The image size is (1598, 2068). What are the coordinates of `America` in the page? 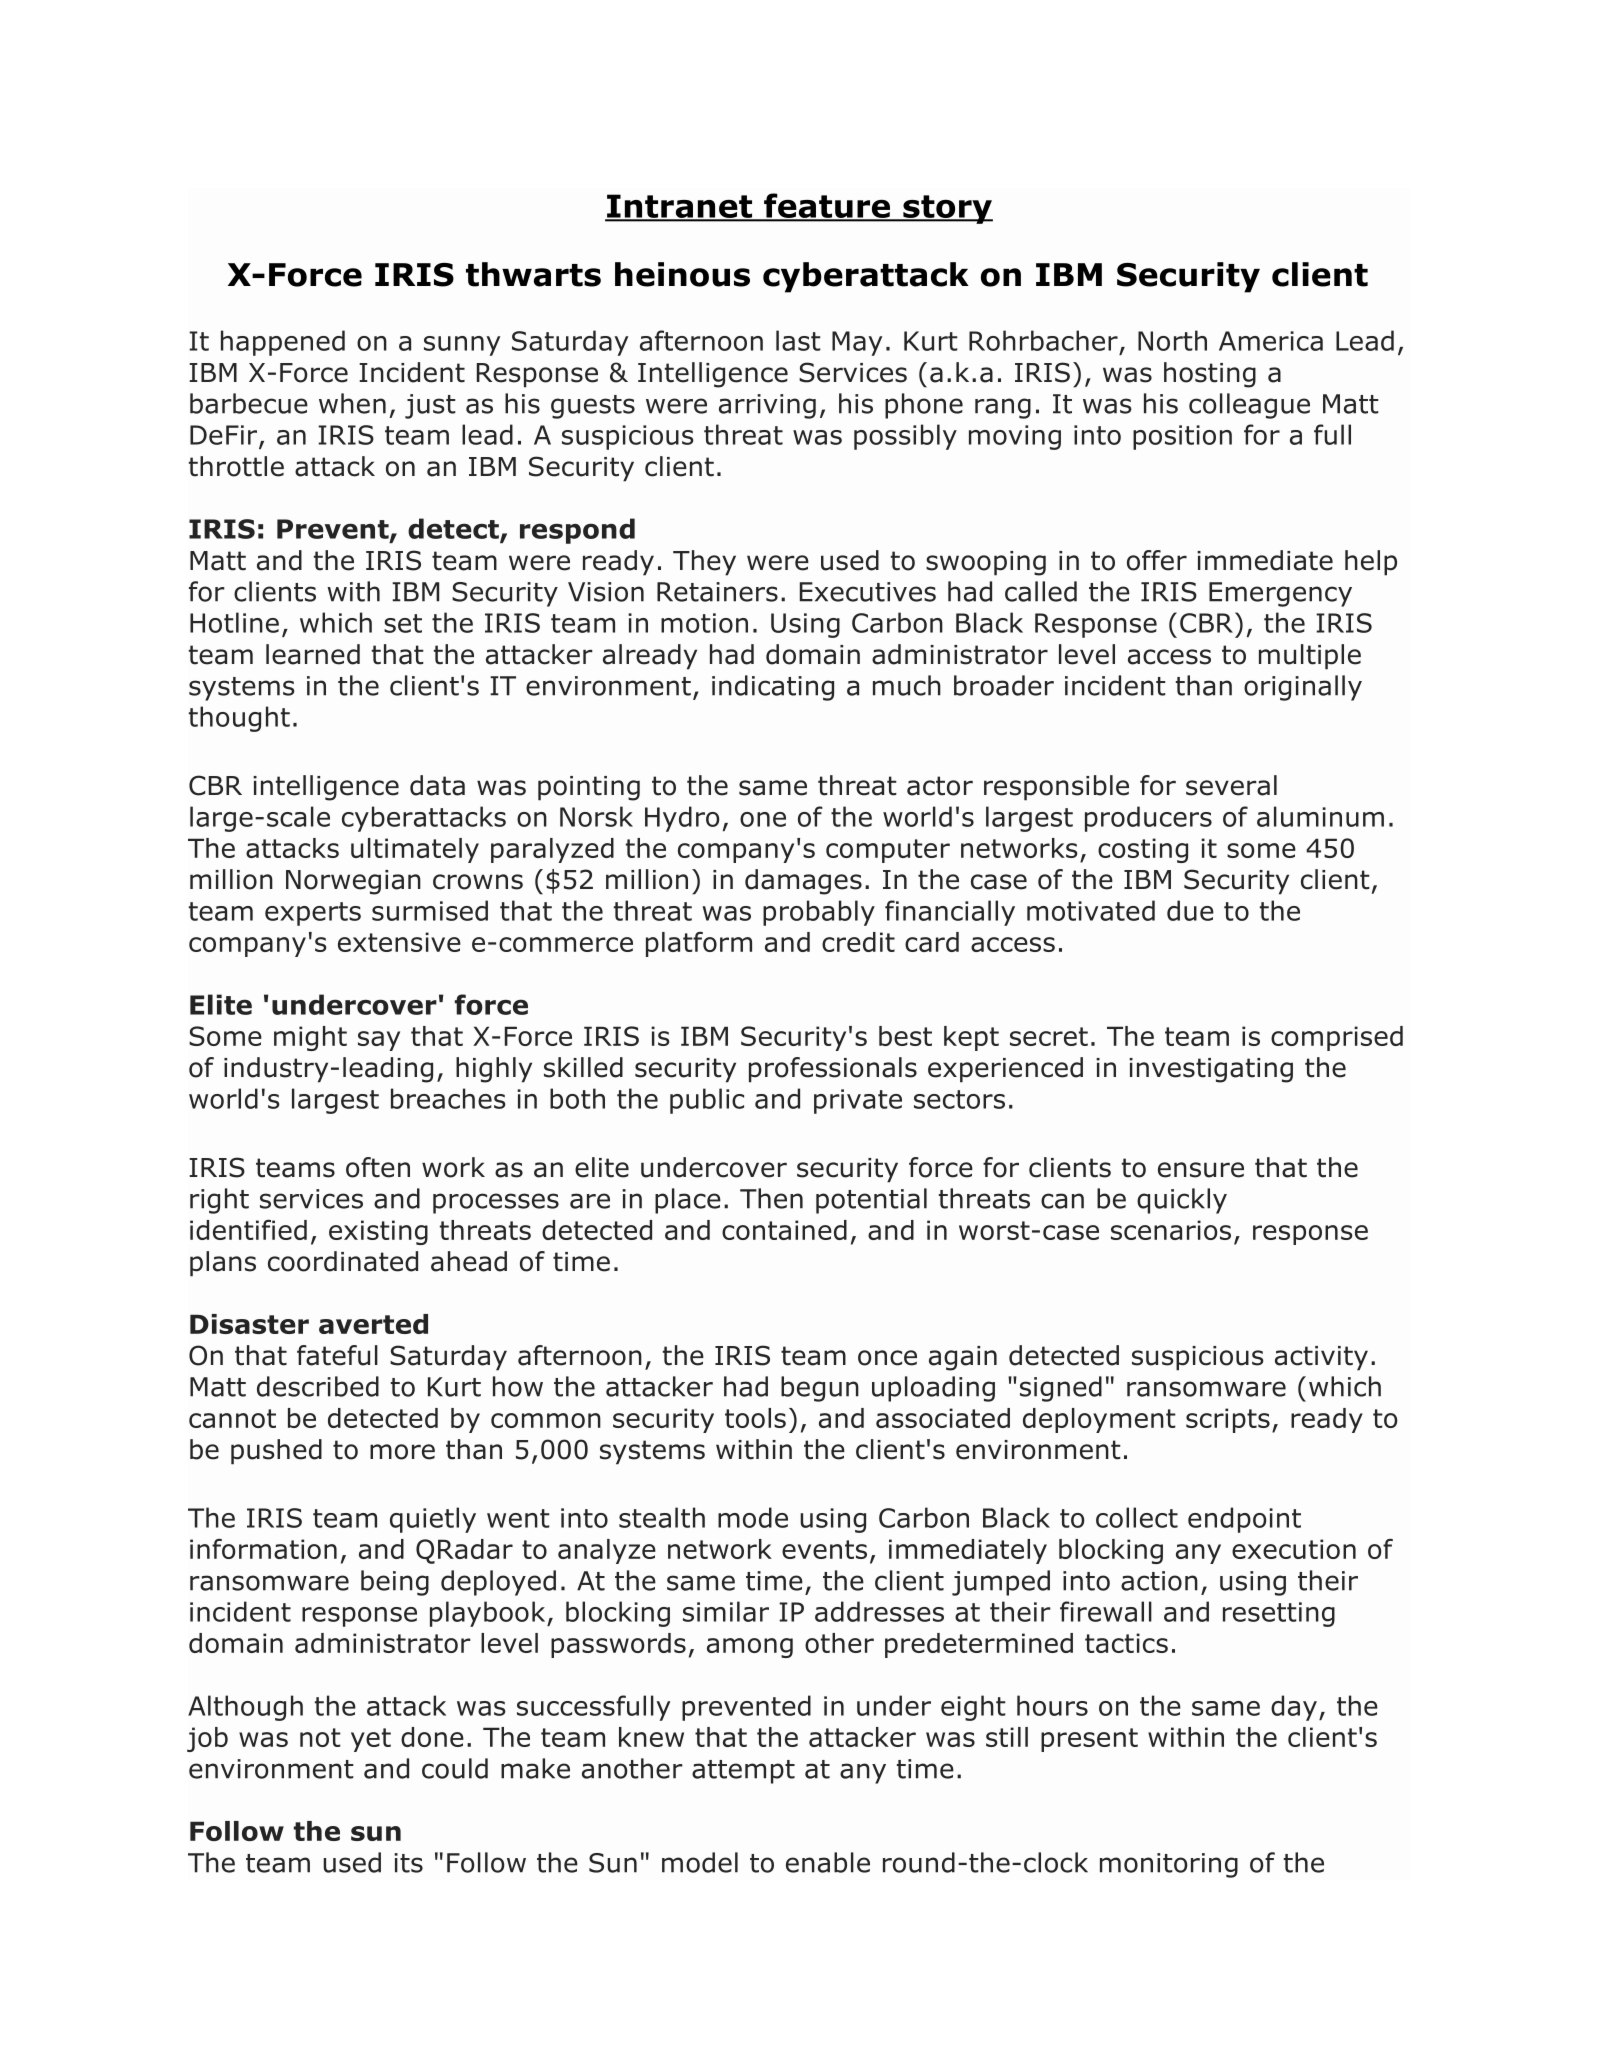 It's located at (1271, 341).
